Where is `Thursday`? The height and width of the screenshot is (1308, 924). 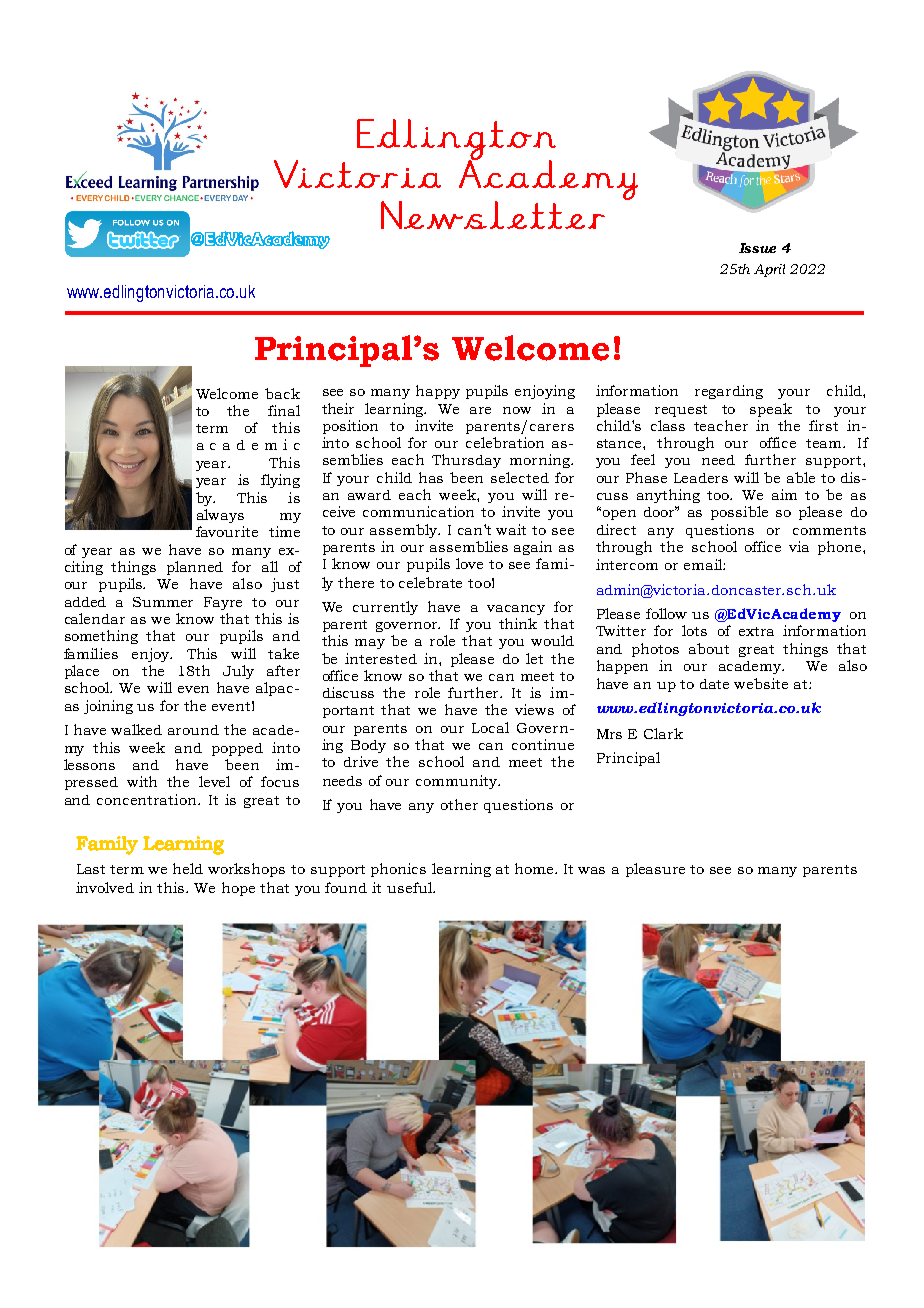 Thursday is located at coordinates (466, 461).
